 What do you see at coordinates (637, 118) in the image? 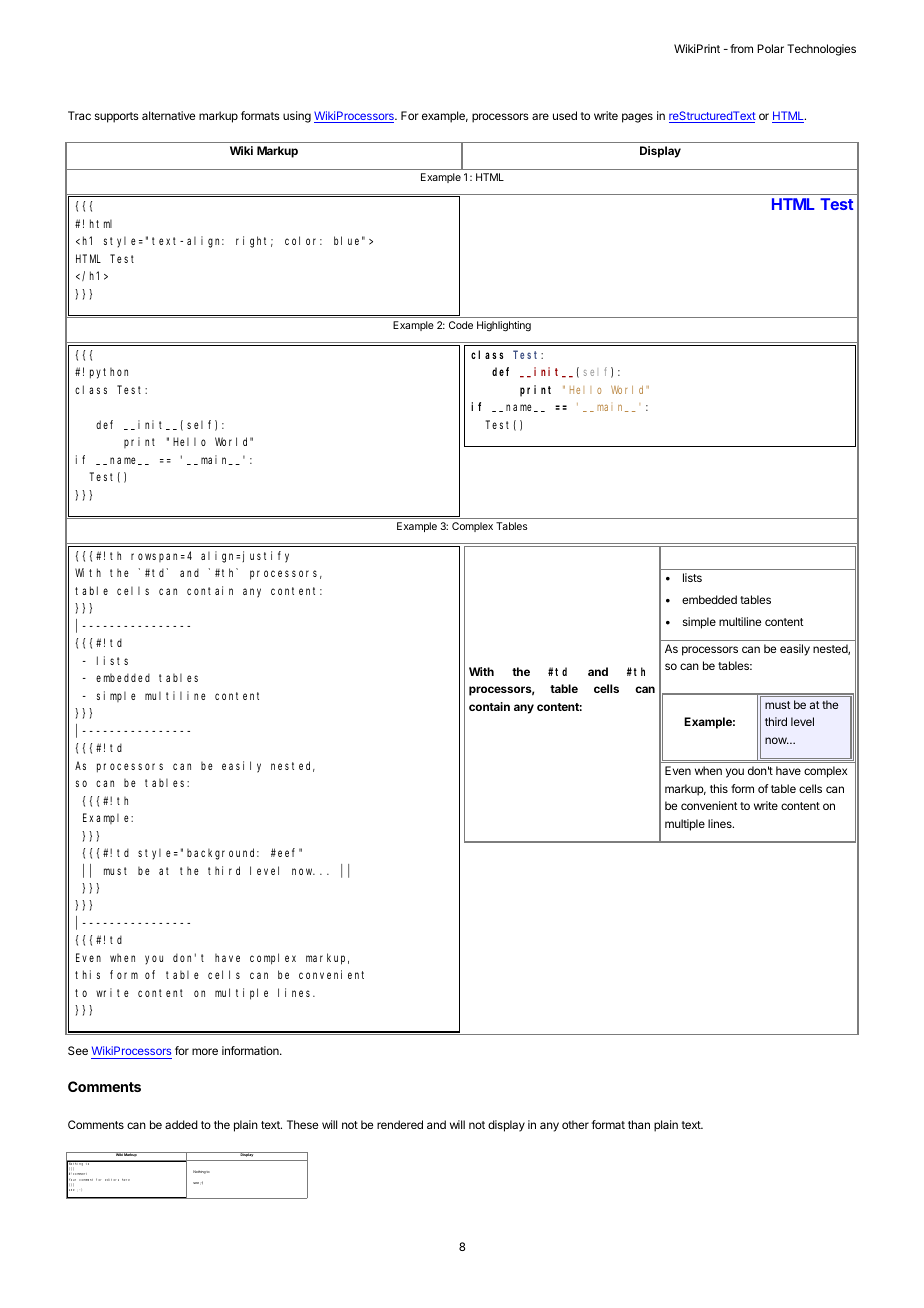
I see `pages` at bounding box center [637, 118].
